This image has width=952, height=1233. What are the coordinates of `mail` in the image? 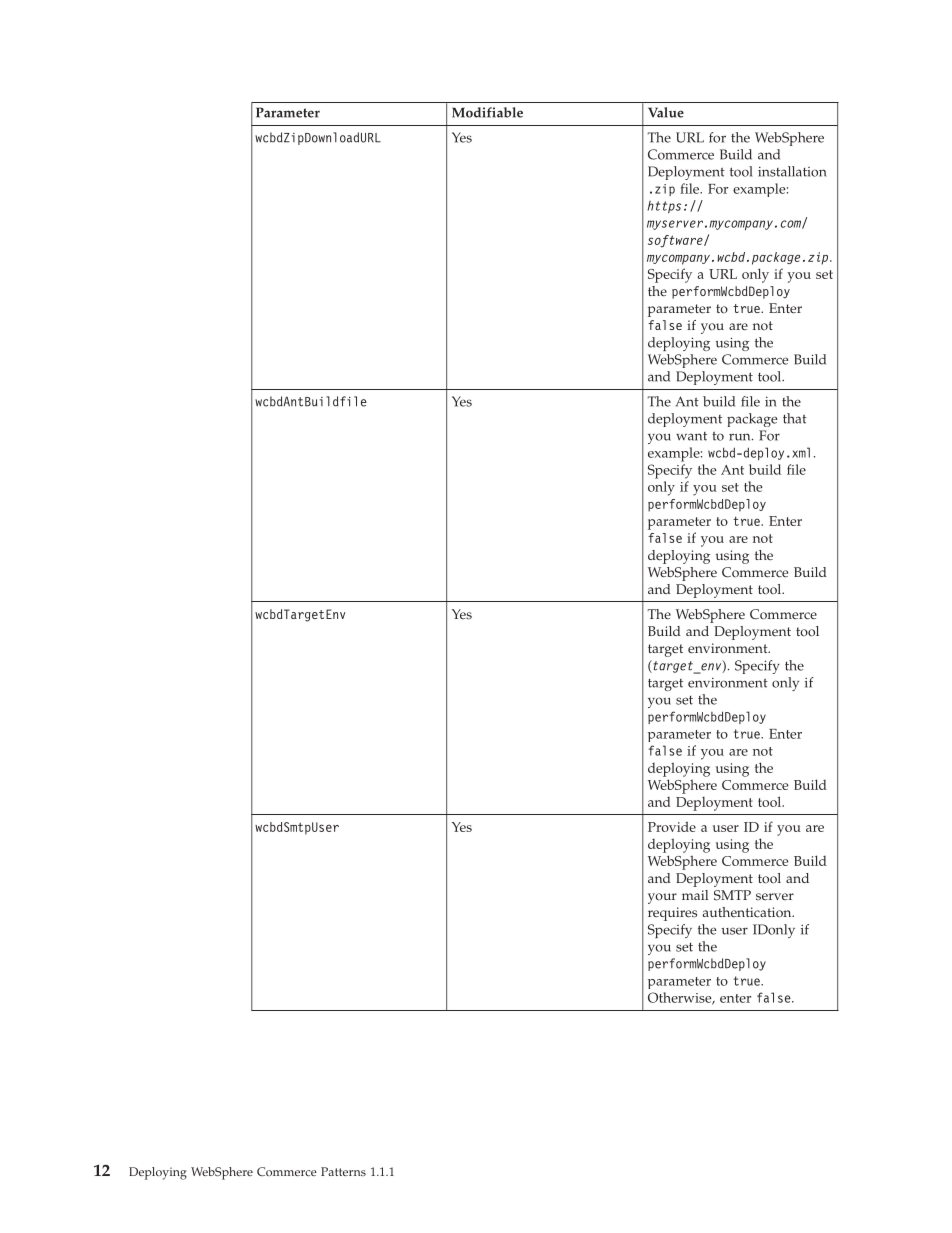 It's located at (695, 895).
